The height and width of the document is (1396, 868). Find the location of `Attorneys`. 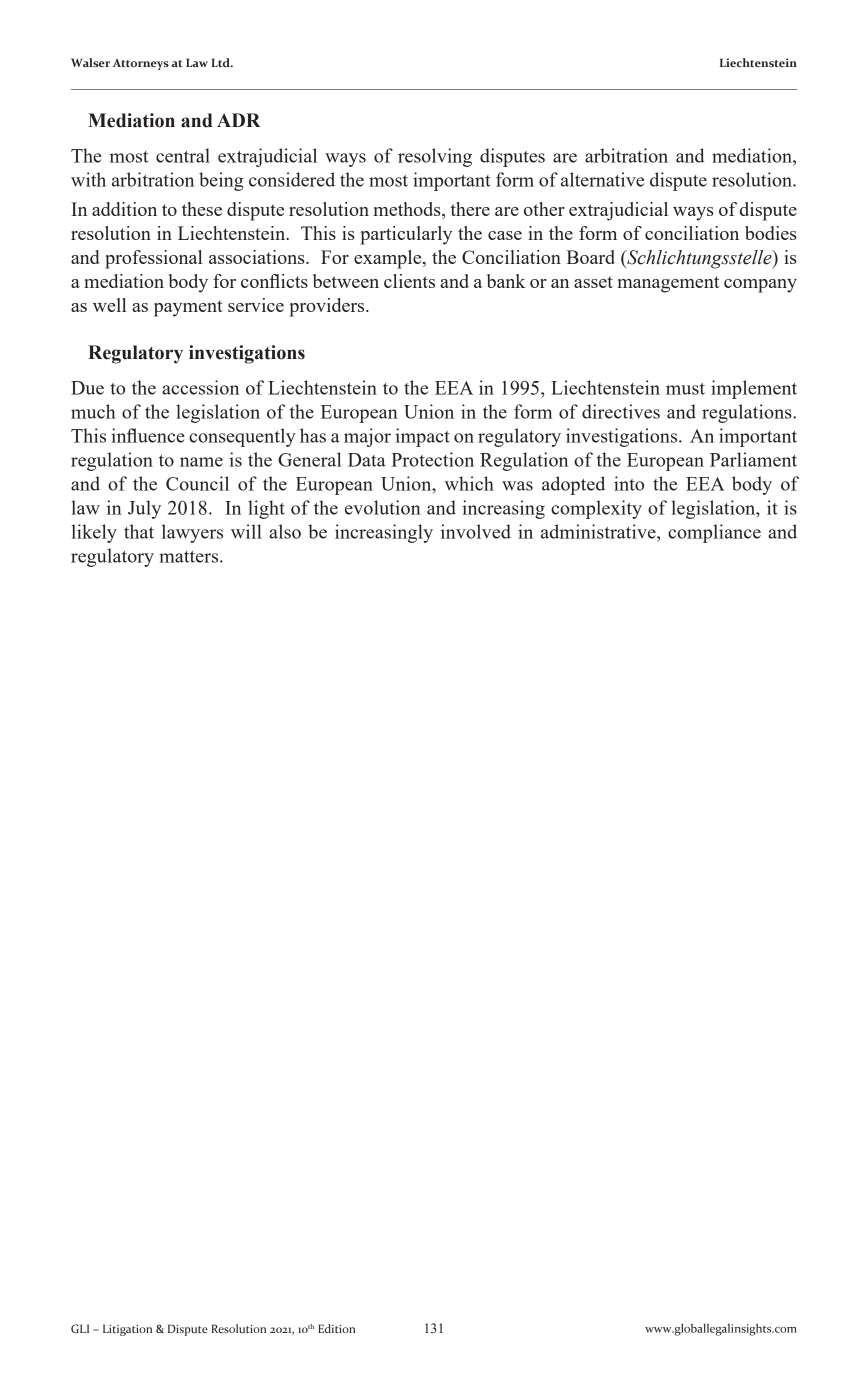

Attorneys is located at coordinates (141, 64).
